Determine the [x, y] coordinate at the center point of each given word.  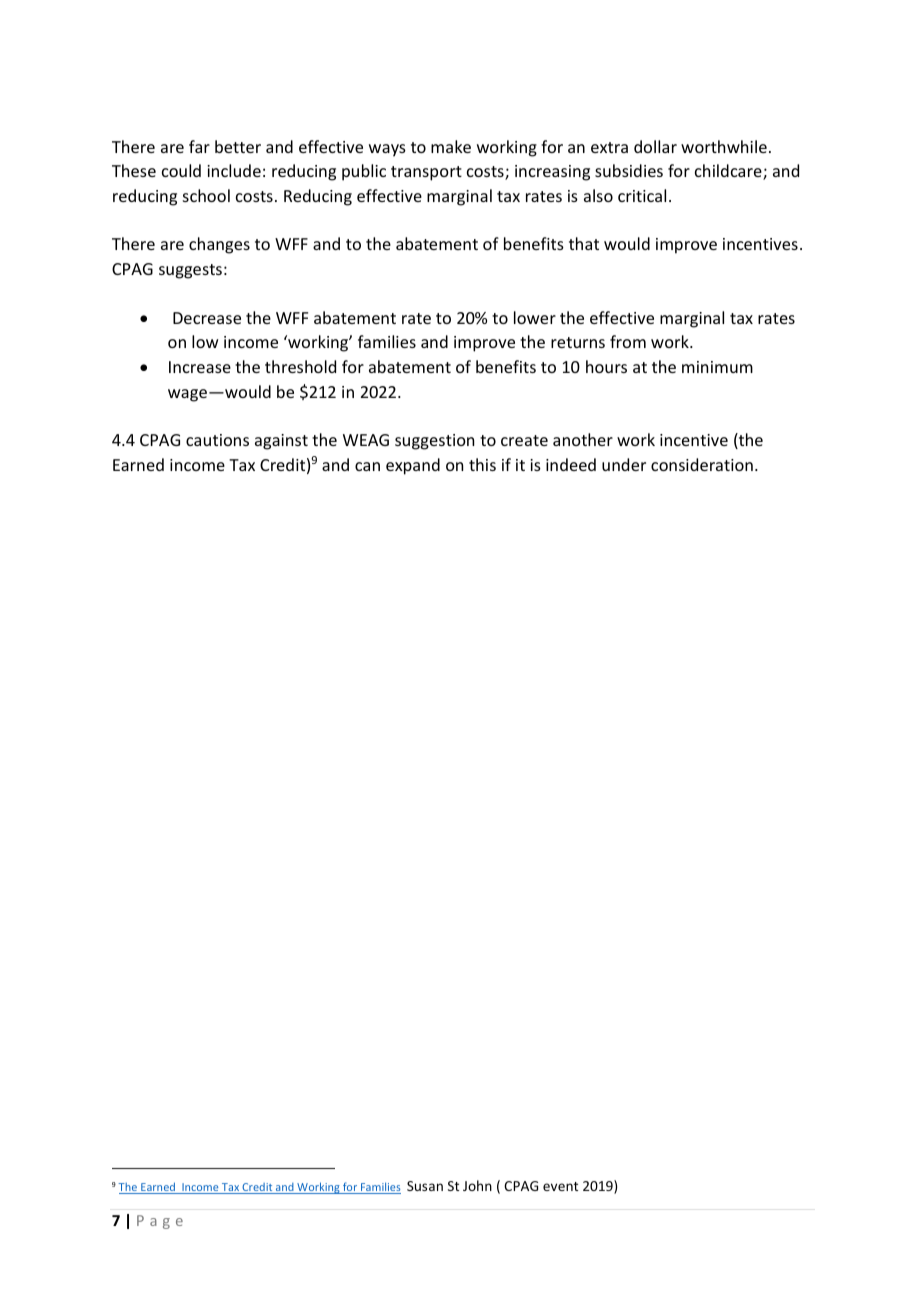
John [477, 1185]
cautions [217, 440]
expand [413, 466]
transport [426, 173]
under [624, 464]
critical [642, 195]
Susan [425, 1186]
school [206, 195]
